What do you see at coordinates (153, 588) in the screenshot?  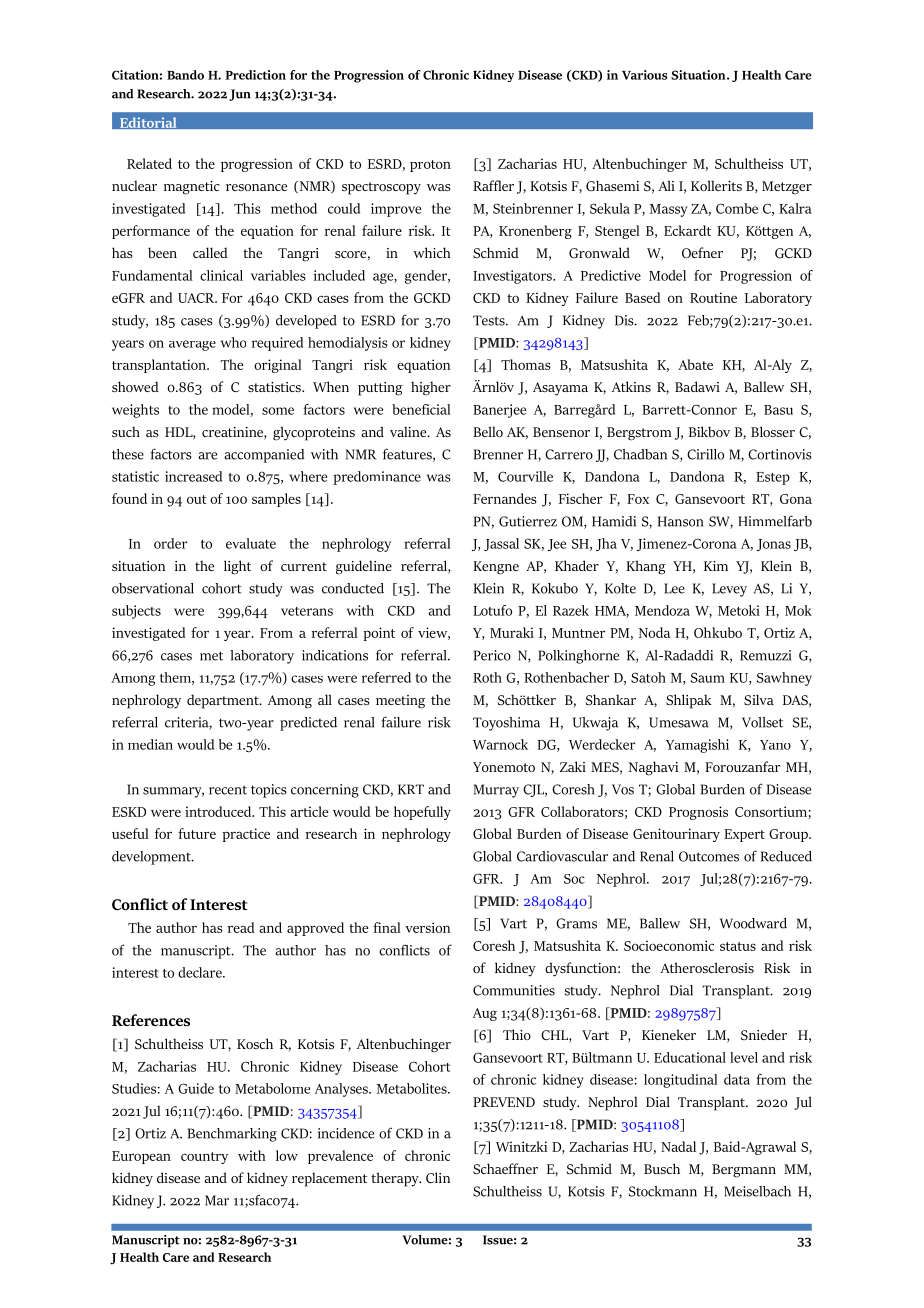 I see `observational` at bounding box center [153, 588].
